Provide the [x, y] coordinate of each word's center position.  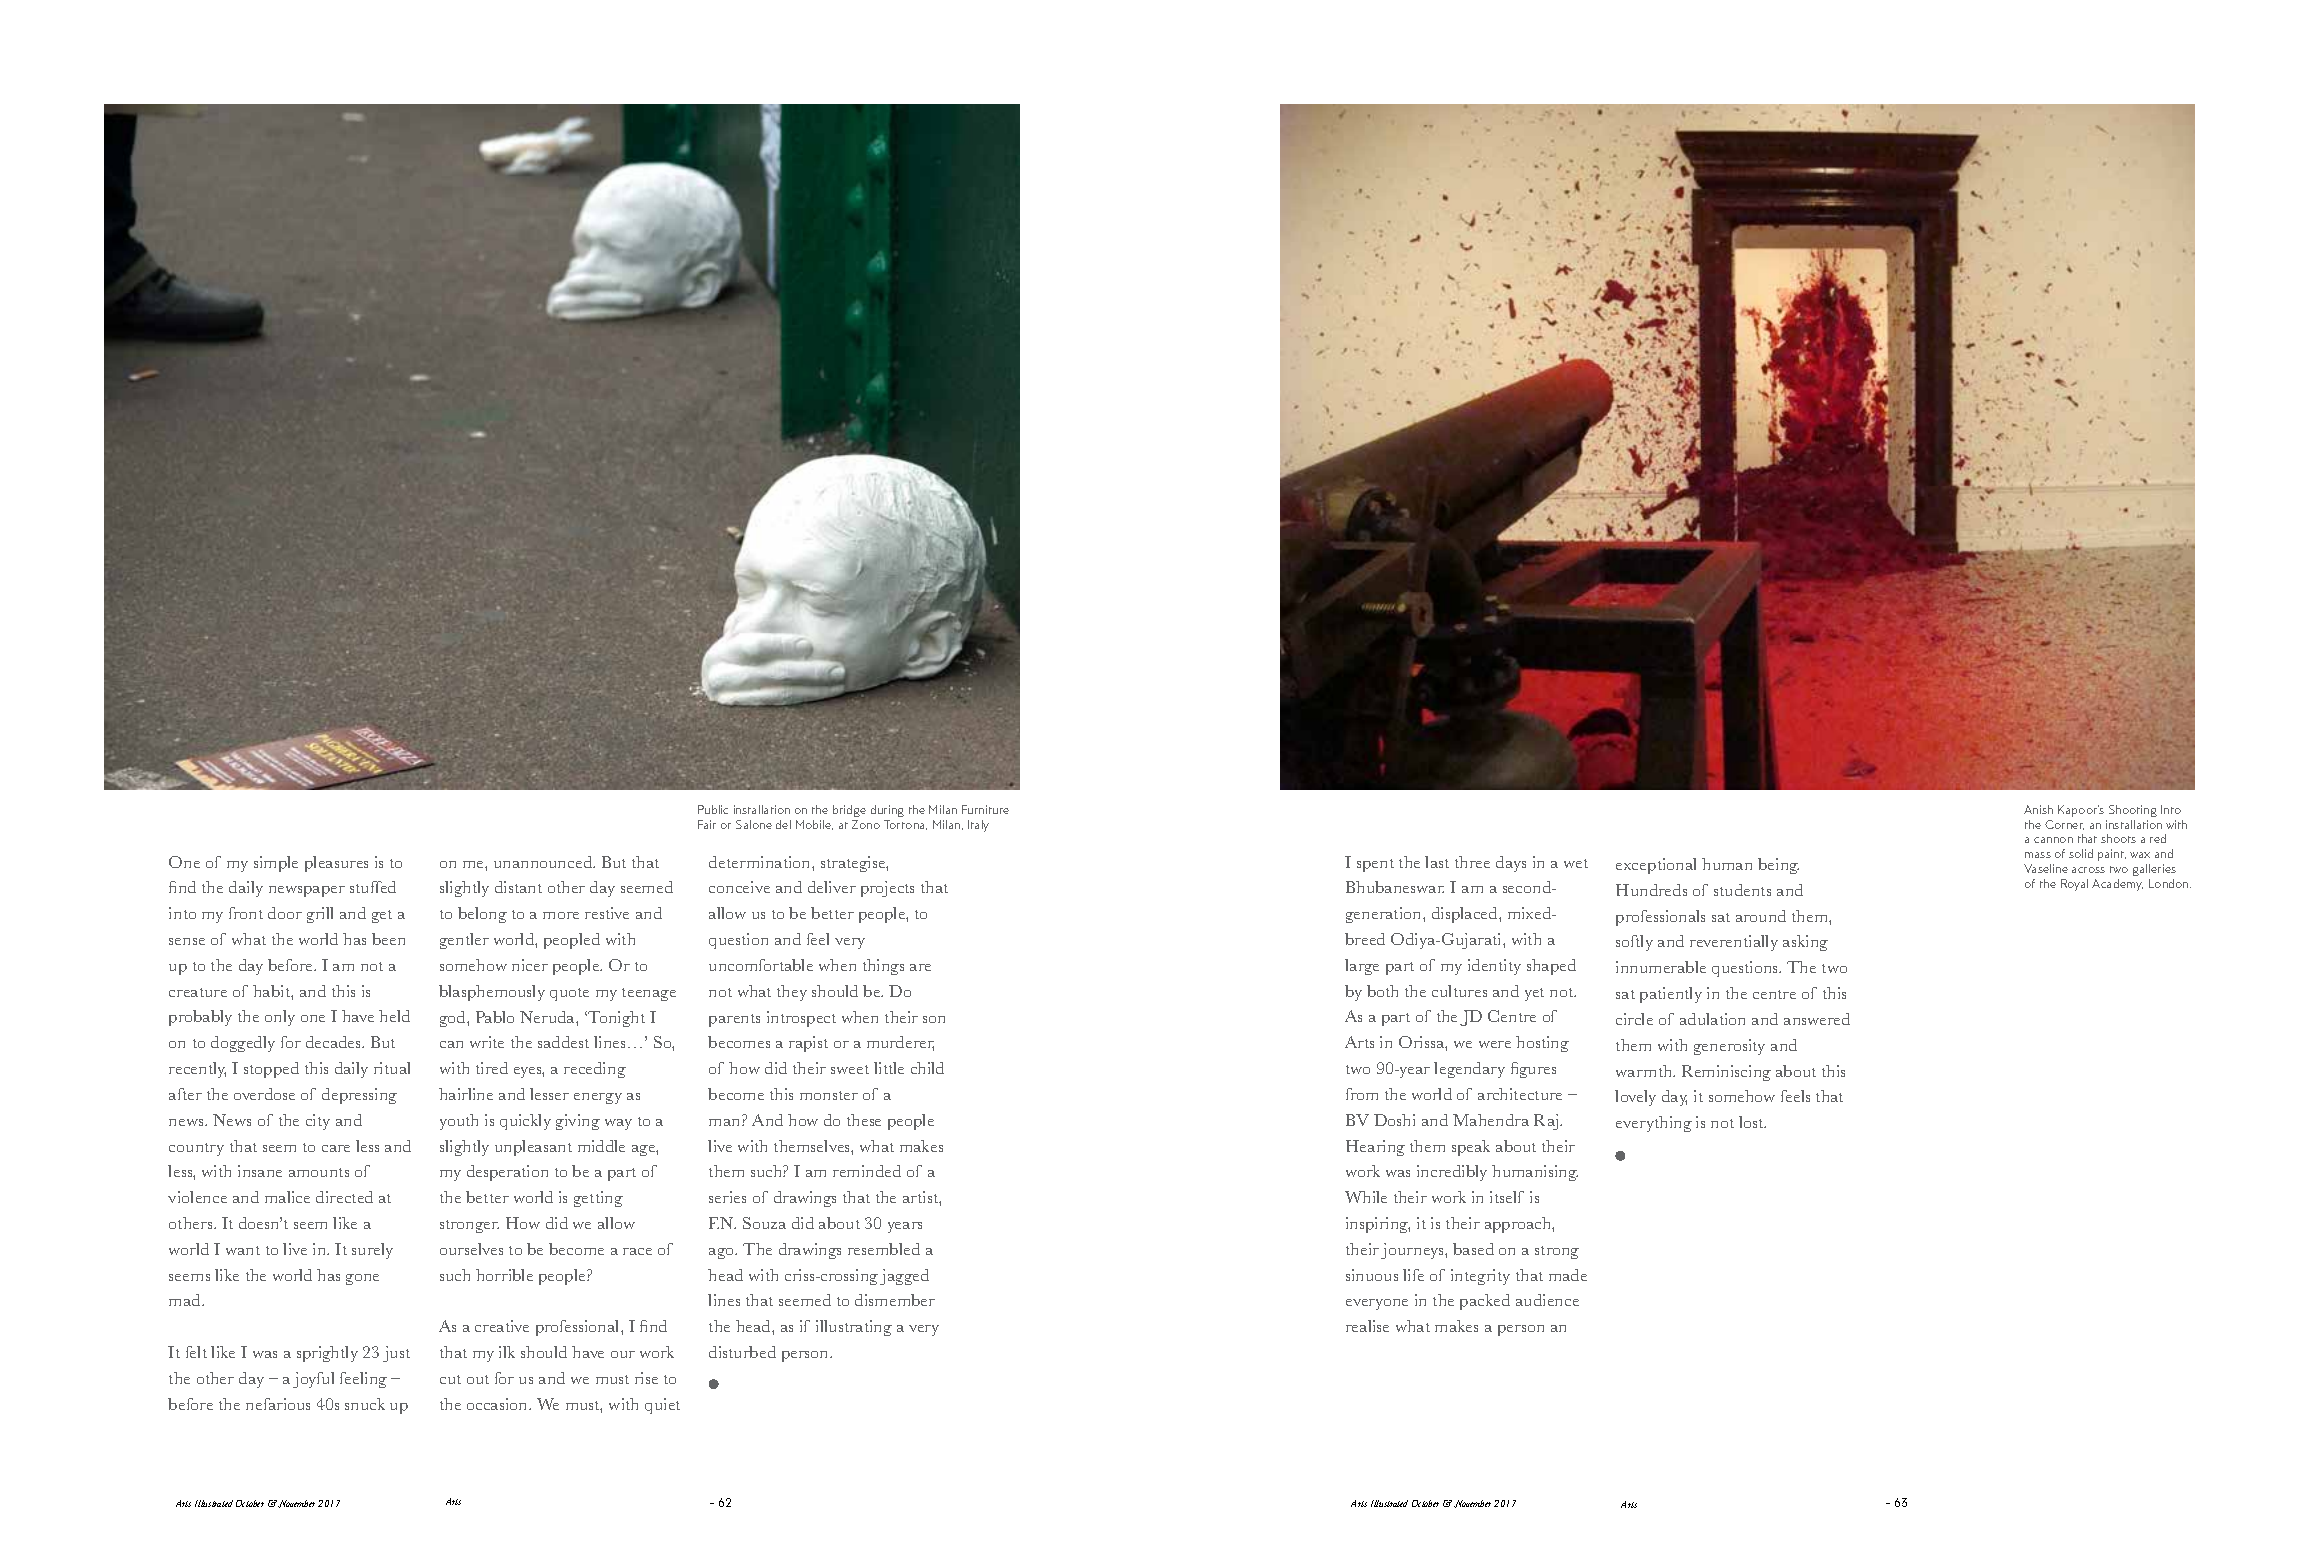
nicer [530, 965]
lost [1752, 1122]
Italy [978, 826]
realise [1367, 1326]
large [1362, 967]
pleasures [336, 864]
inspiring [1378, 1225]
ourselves [471, 1249]
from [1362, 1094]
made [1568, 1275]
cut [450, 1379]
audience [1547, 1300]
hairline [466, 1094]
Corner [2064, 825]
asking [1805, 943]
